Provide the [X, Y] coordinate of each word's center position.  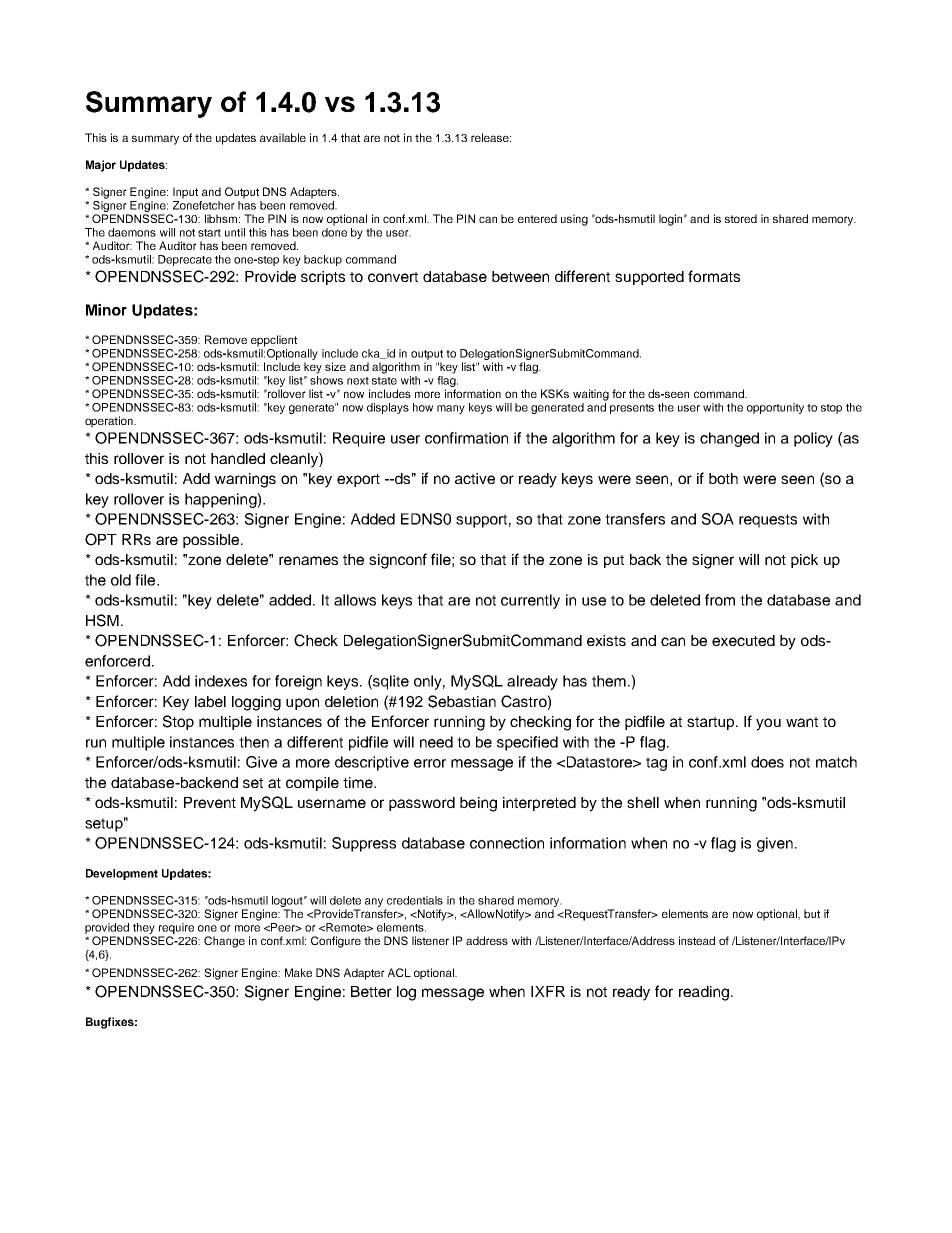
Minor [106, 310]
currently [530, 601]
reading [704, 993]
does [767, 762]
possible [212, 541]
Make [298, 972]
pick [804, 561]
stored [741, 218]
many [451, 409]
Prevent [210, 802]
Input [185, 193]
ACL [399, 972]
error [430, 763]
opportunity [775, 408]
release [491, 137]
